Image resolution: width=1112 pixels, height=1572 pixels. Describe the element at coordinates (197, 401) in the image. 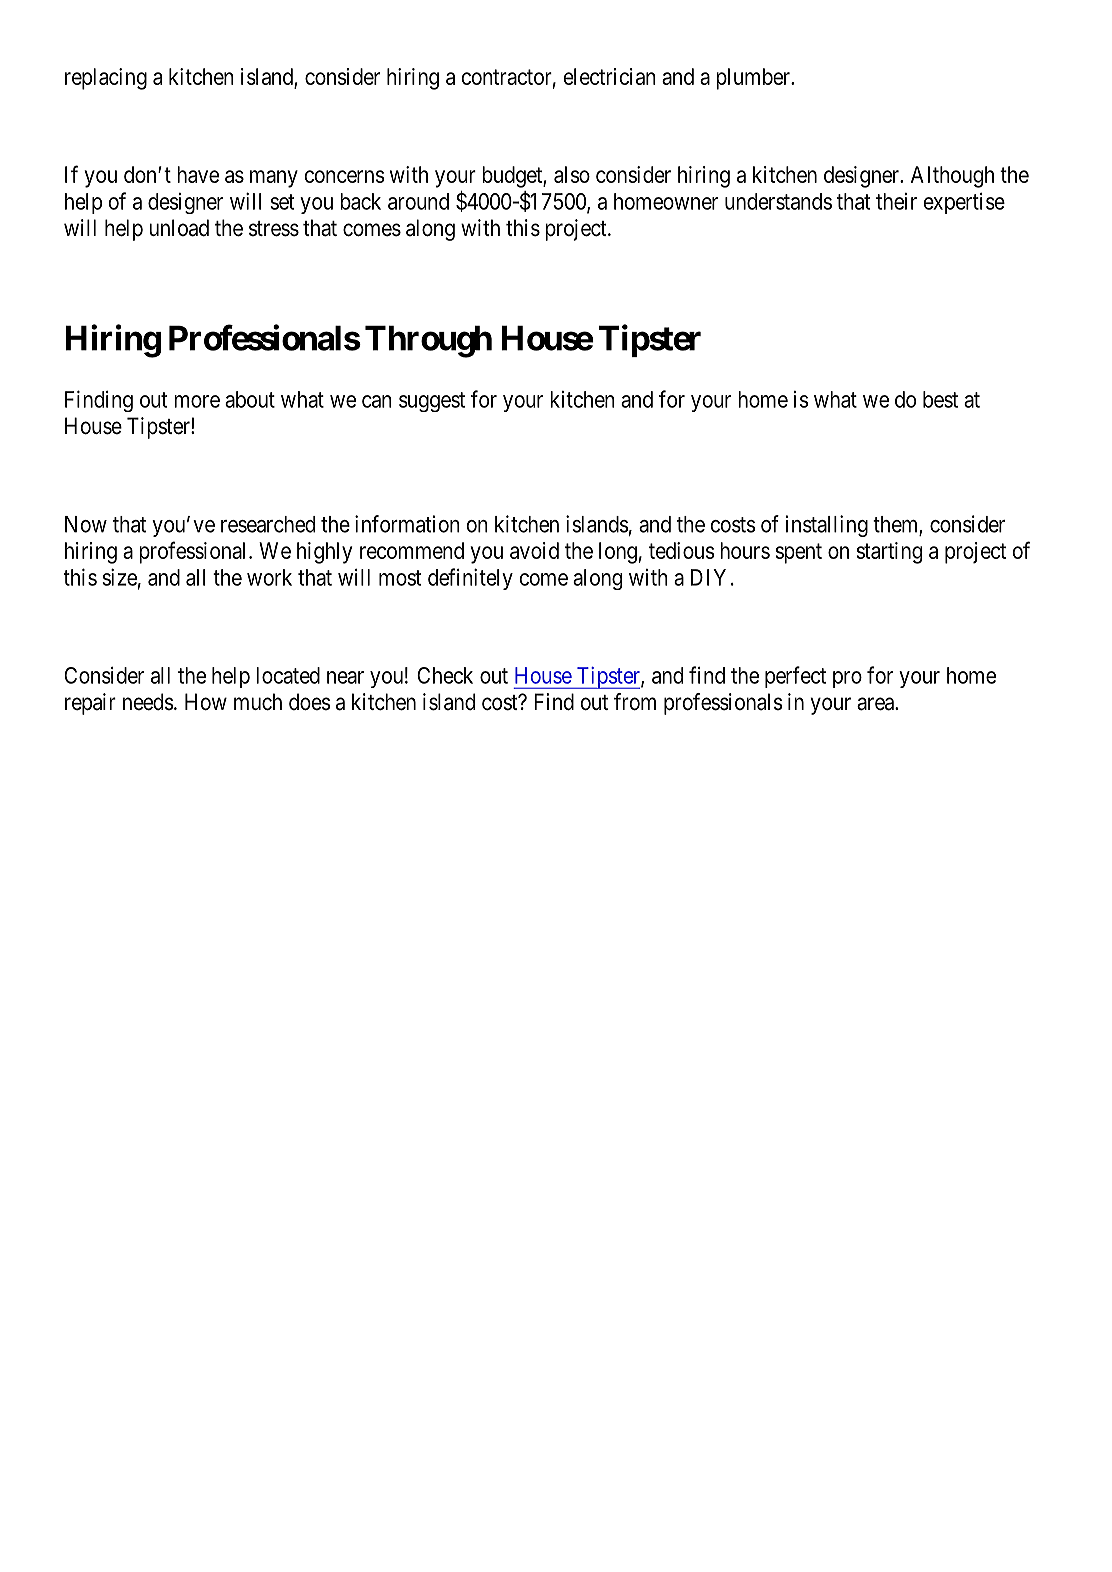

I see `more` at that location.
